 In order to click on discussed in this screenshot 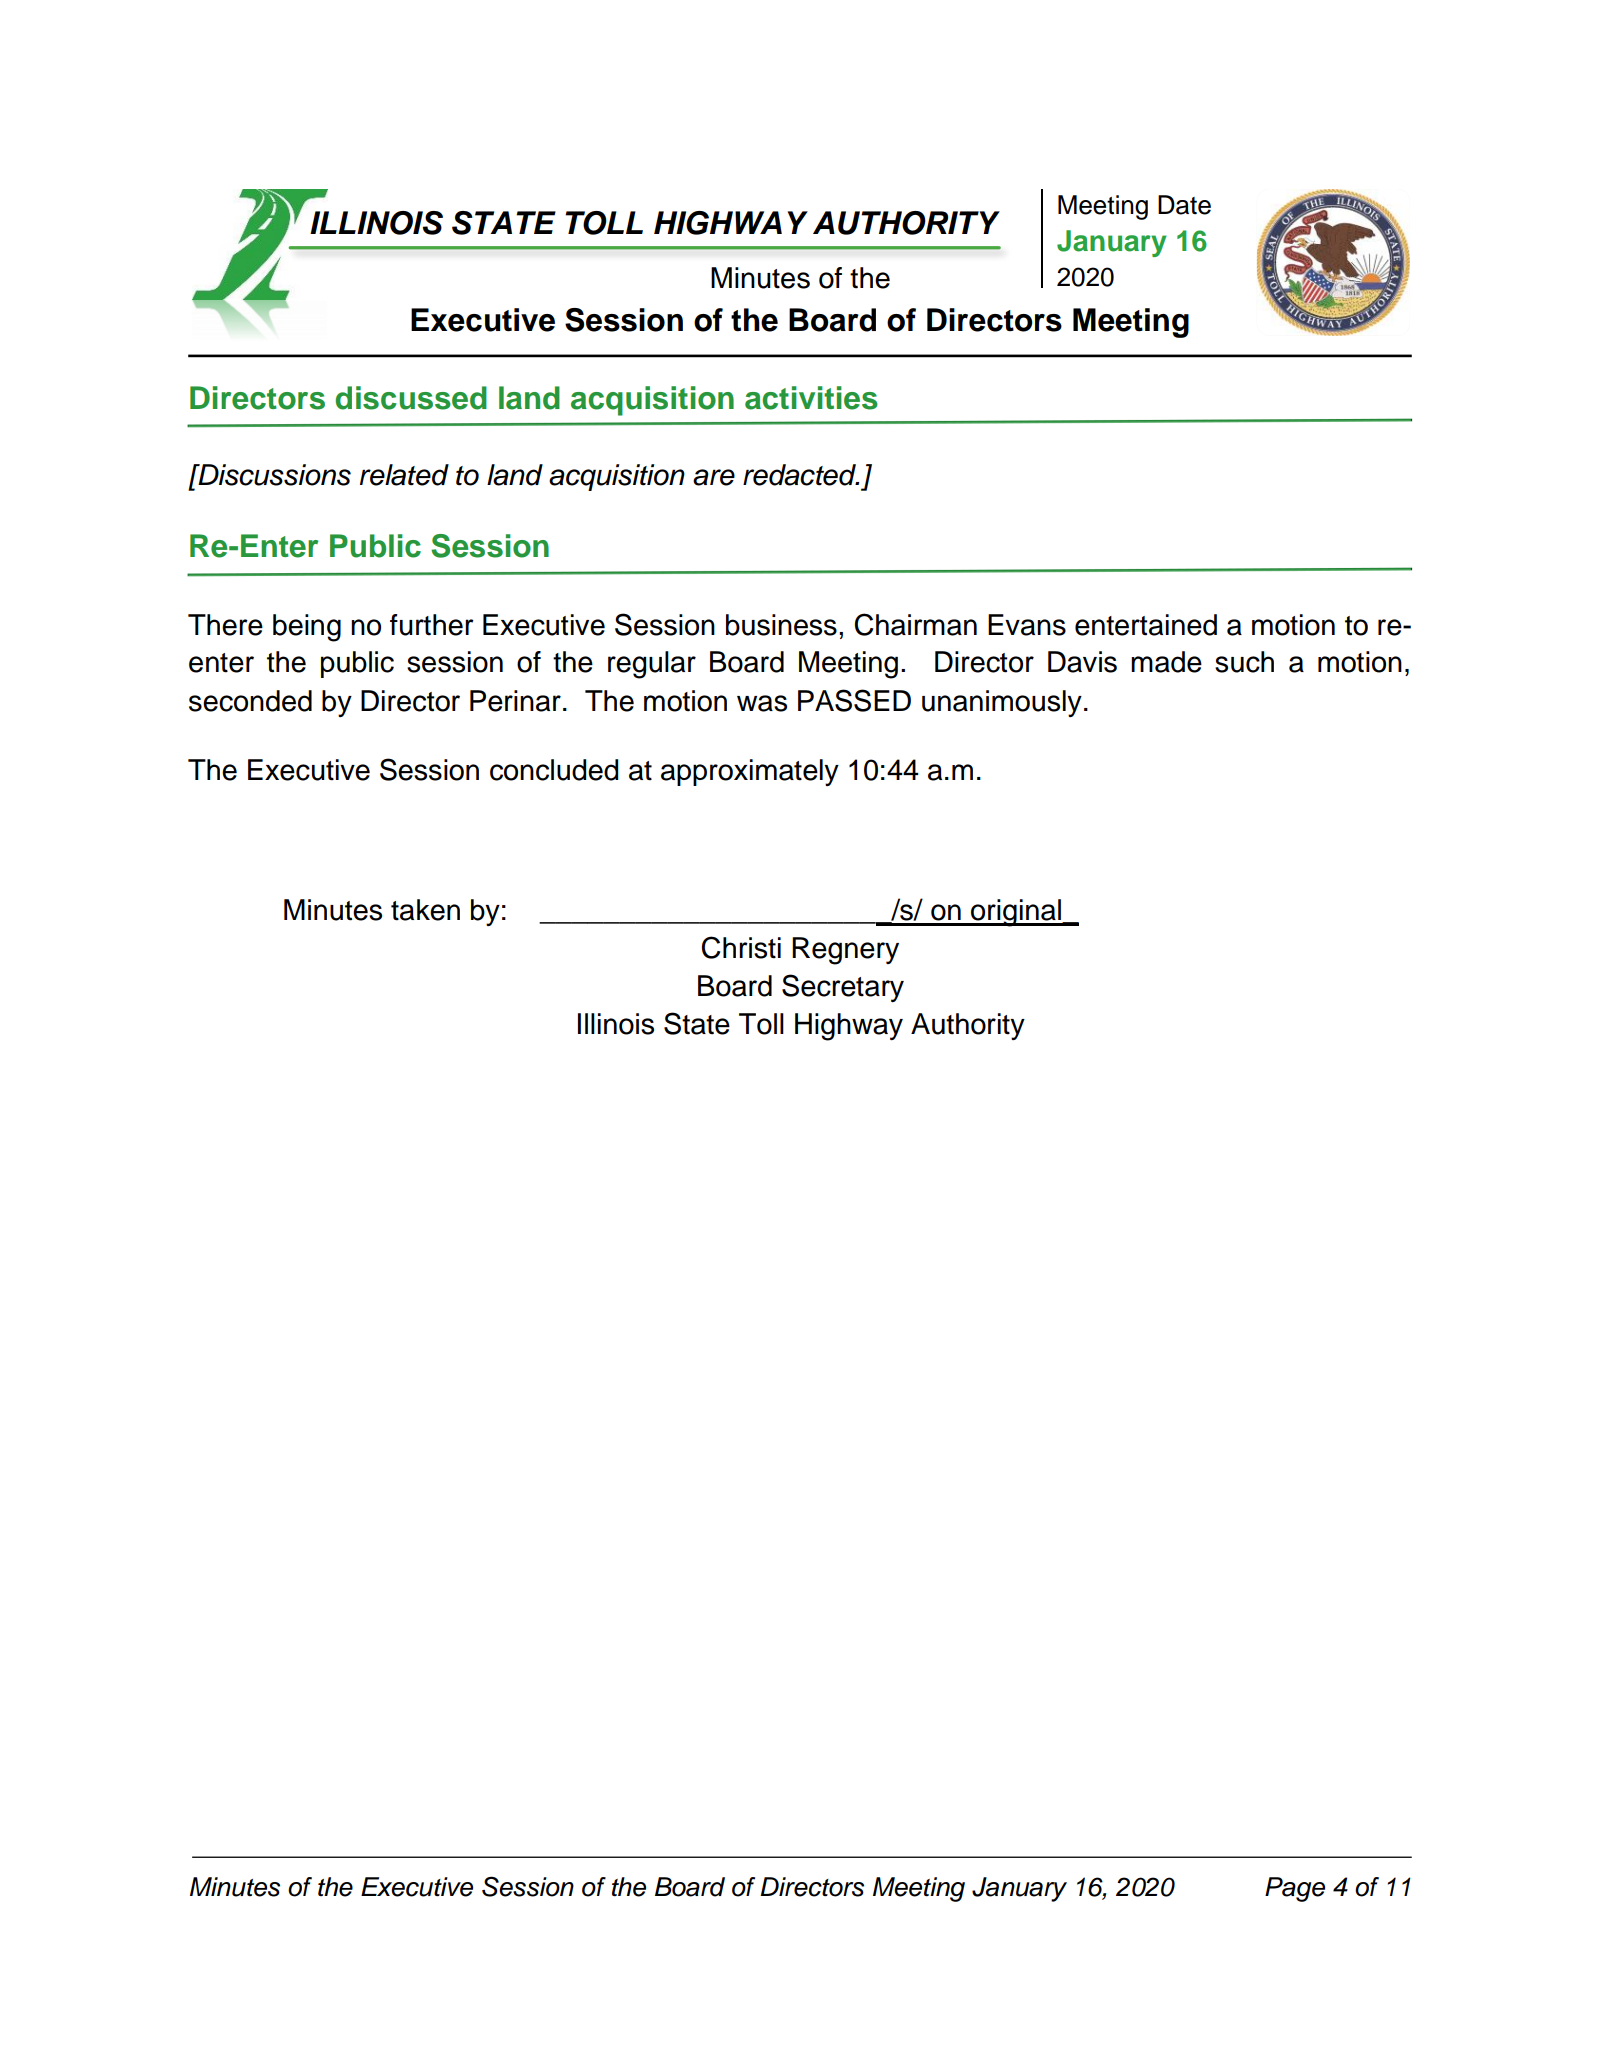, I will do `click(411, 398)`.
